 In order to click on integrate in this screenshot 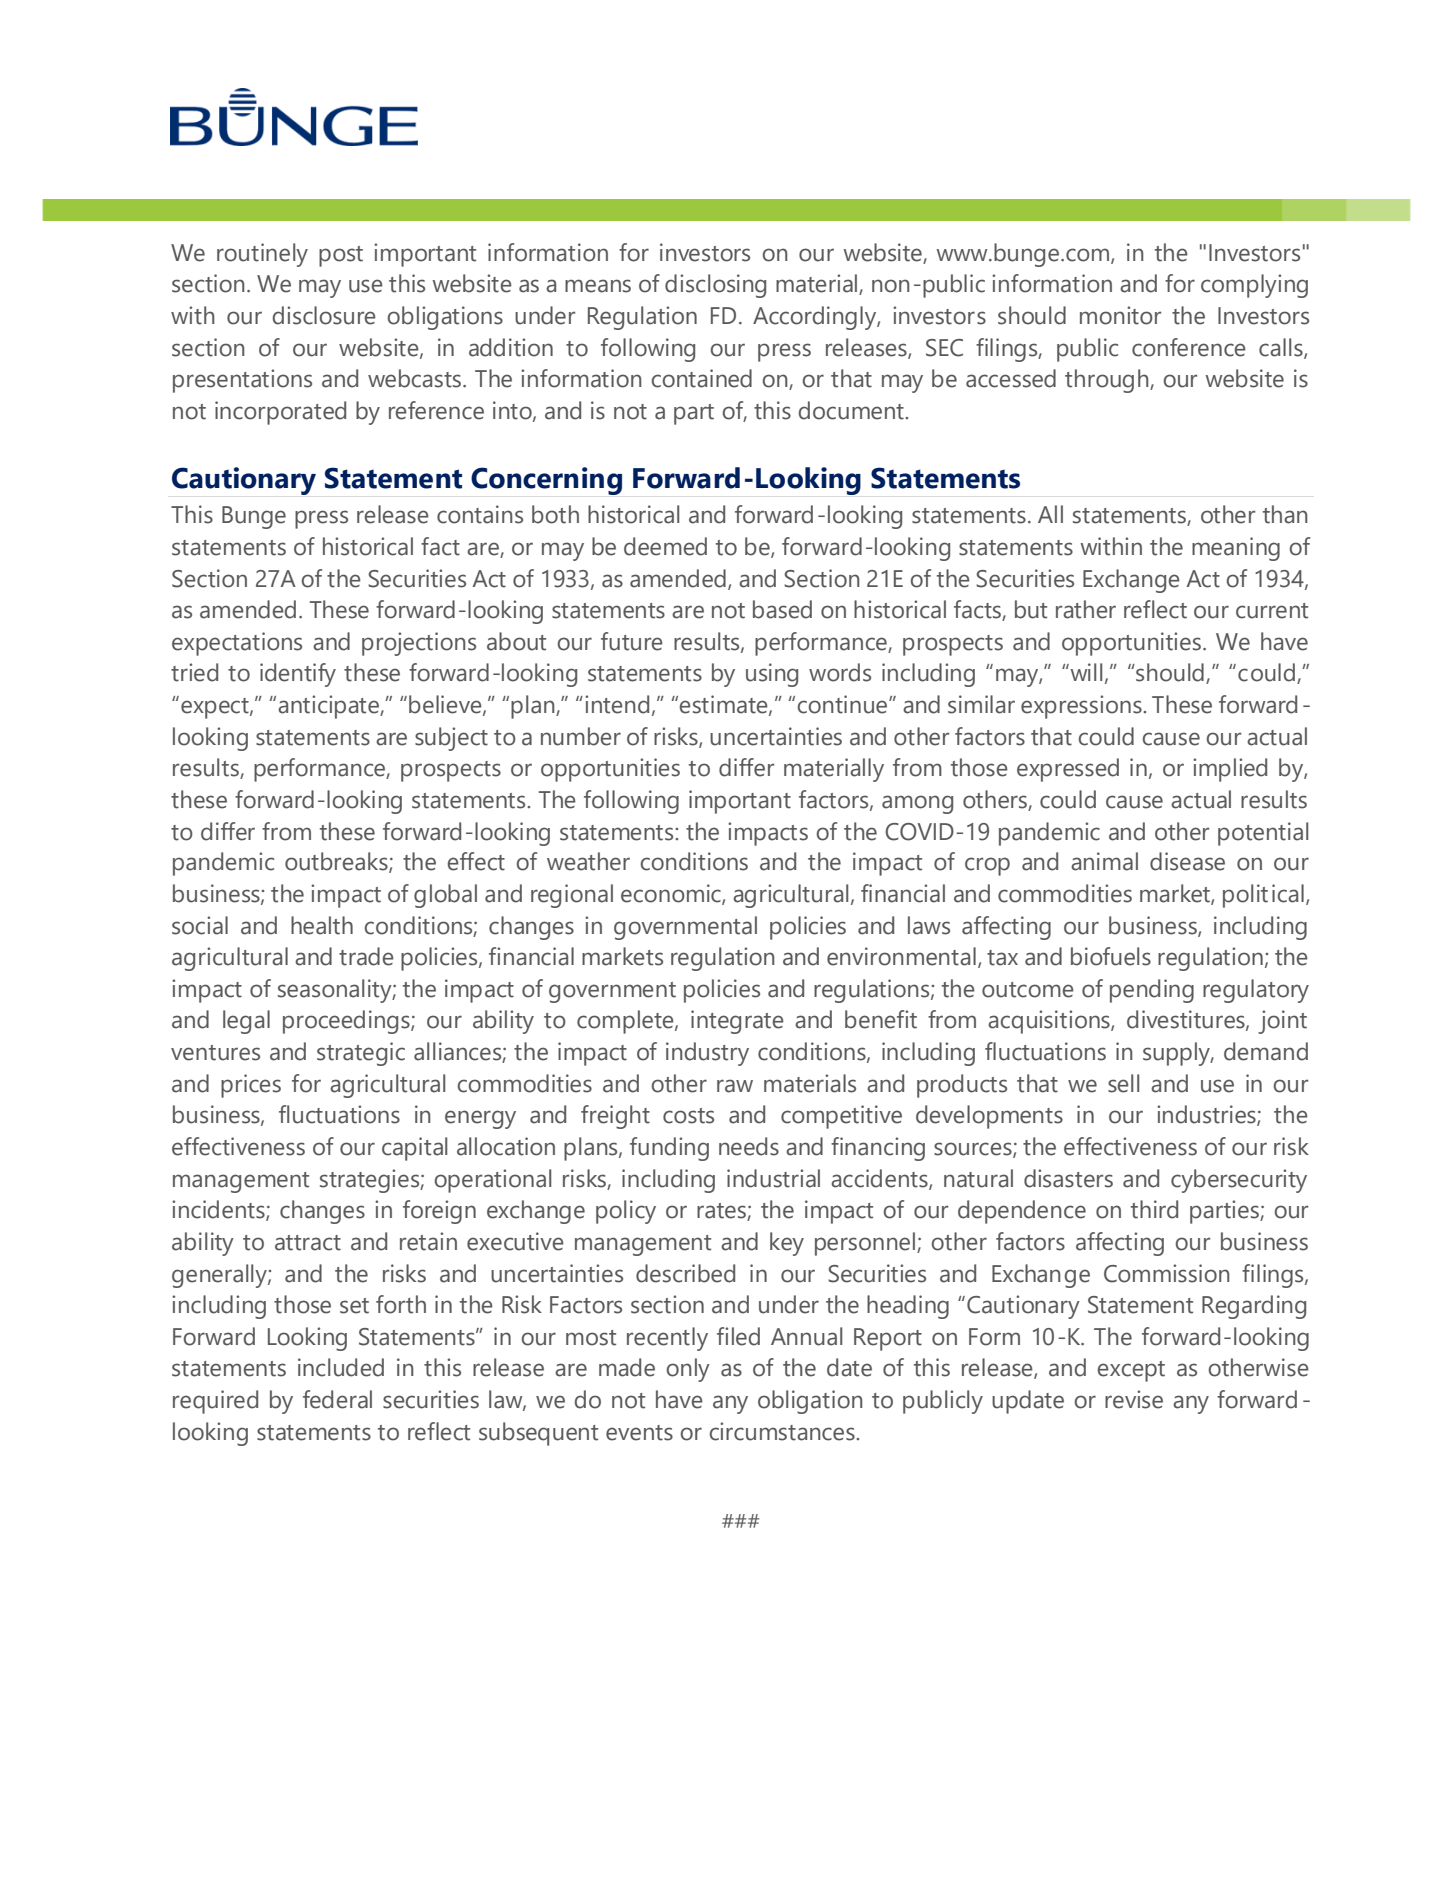, I will do `click(737, 1022)`.
